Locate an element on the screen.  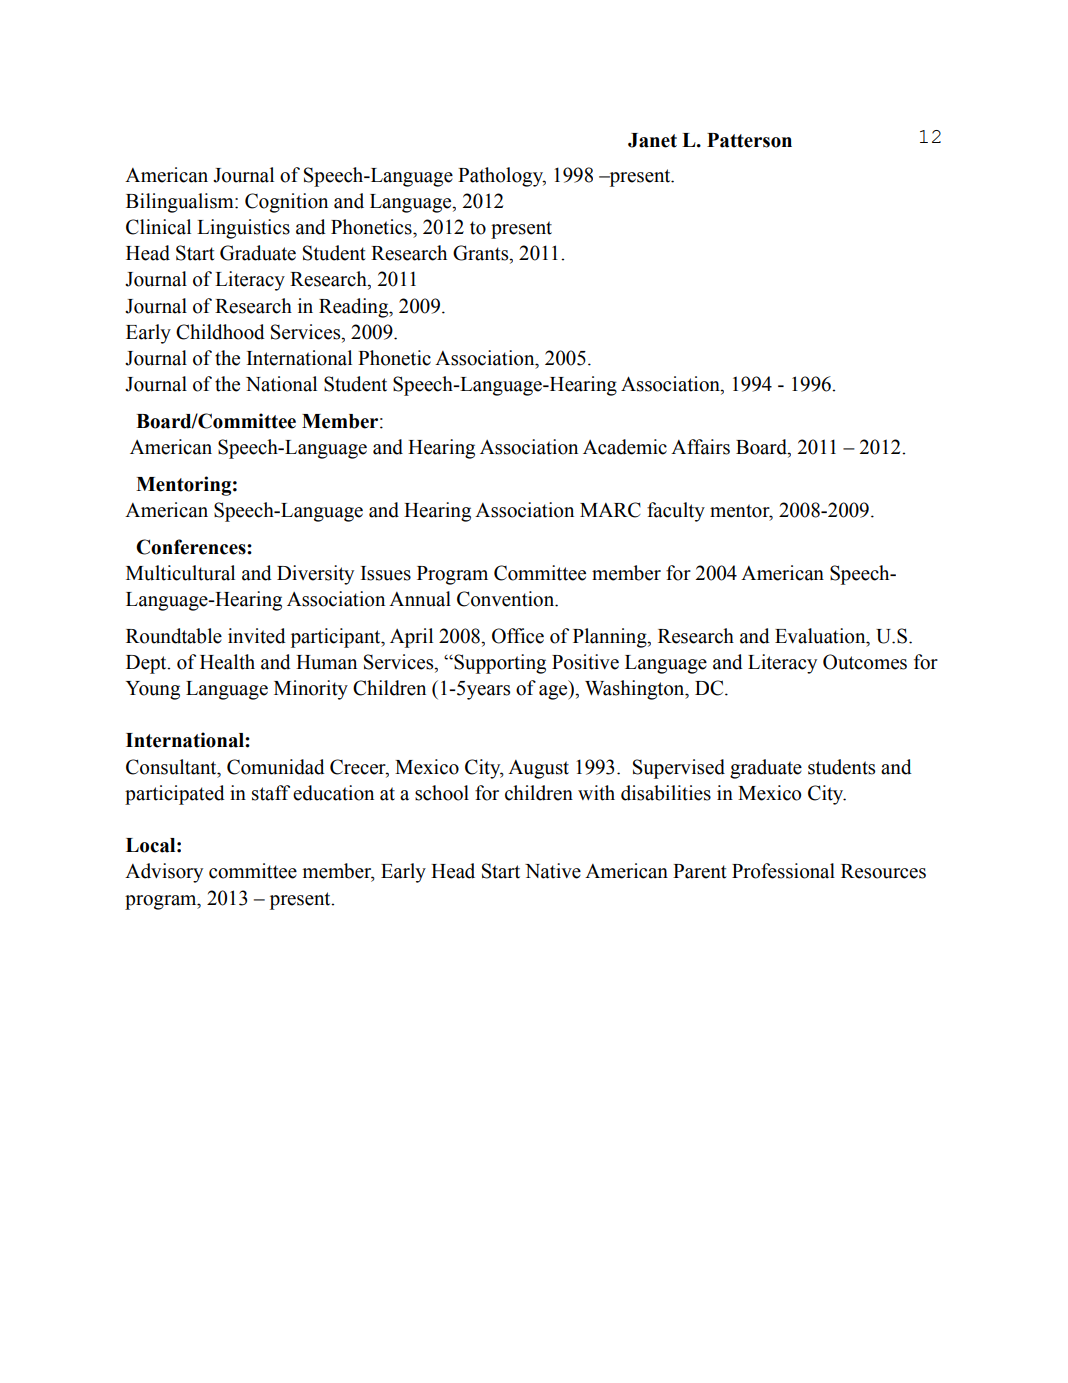
Conferences is located at coordinates (192, 547).
